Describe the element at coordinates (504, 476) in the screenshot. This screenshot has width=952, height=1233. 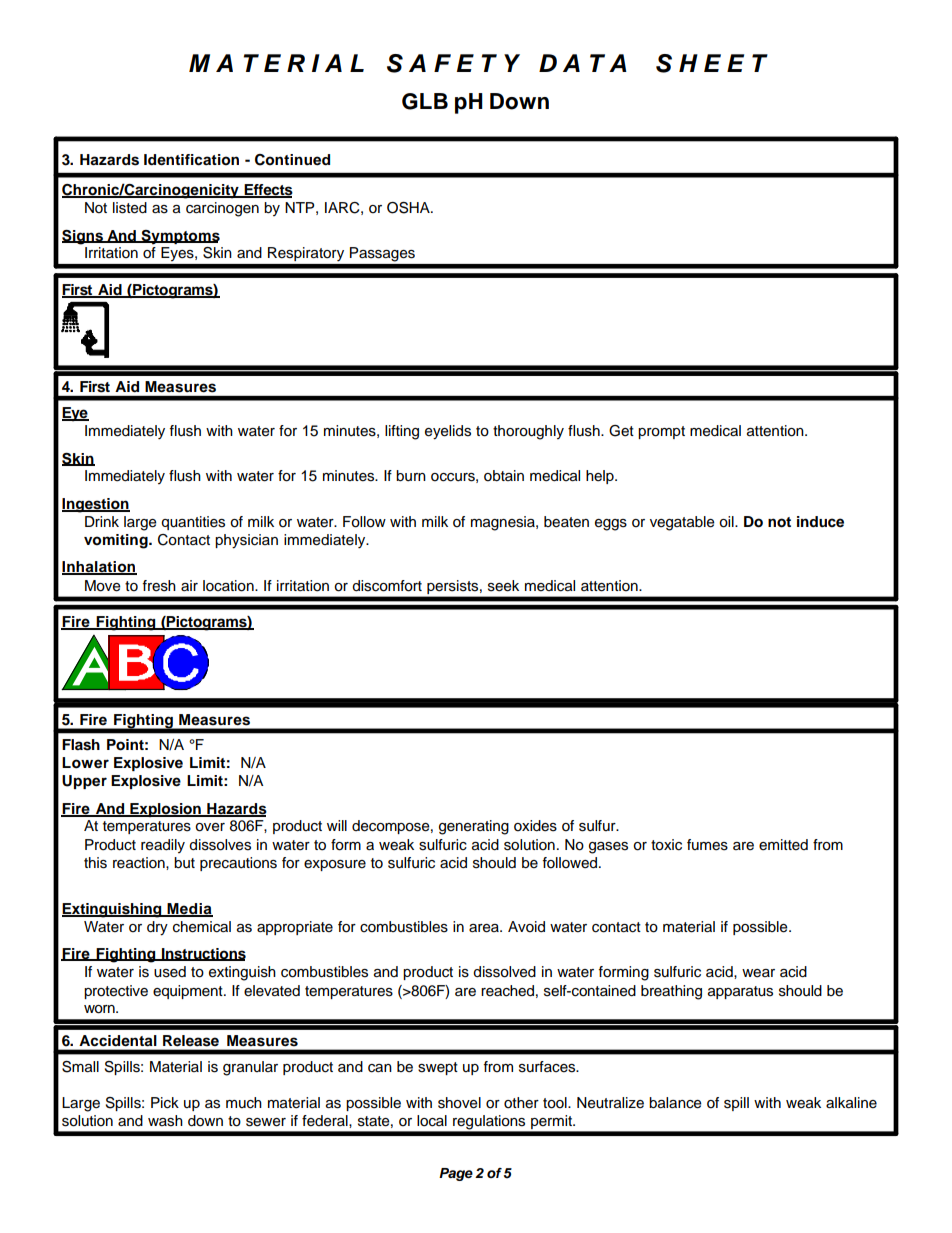
I see `obtain` at that location.
